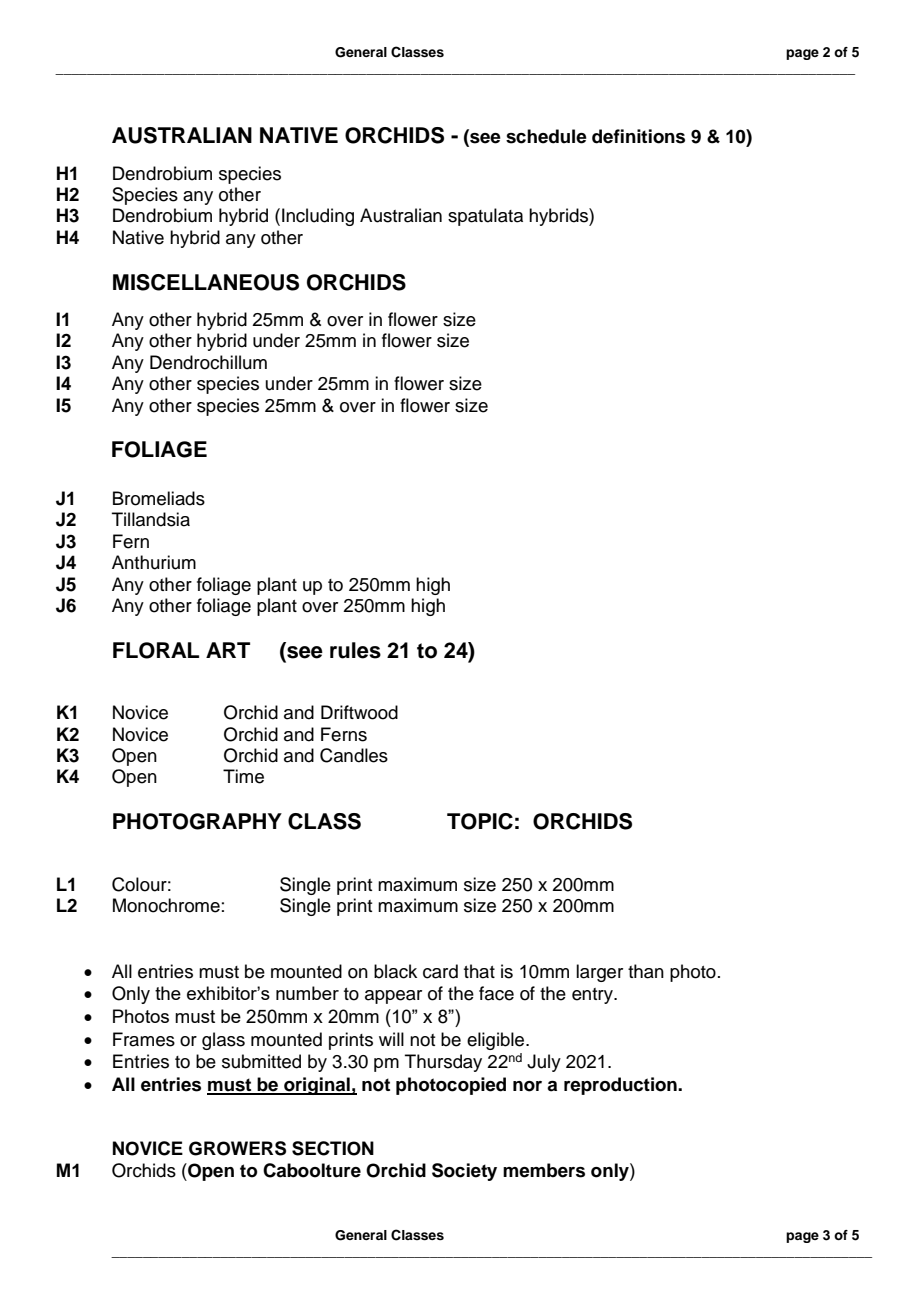 The height and width of the screenshot is (1308, 924). What do you see at coordinates (355, 650) in the screenshot?
I see `rules` at bounding box center [355, 650].
